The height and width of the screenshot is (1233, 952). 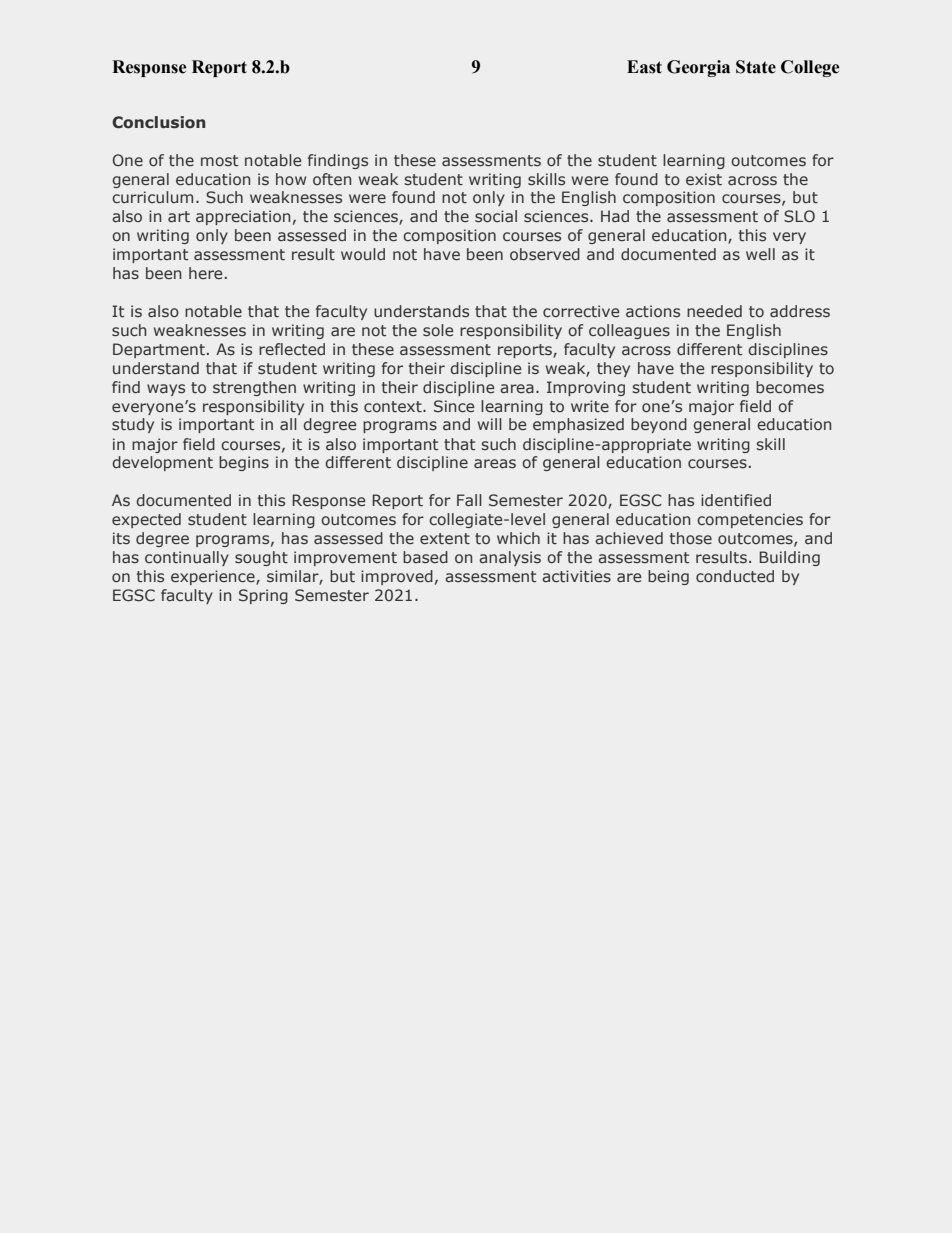 I want to click on sole, so click(x=438, y=330).
